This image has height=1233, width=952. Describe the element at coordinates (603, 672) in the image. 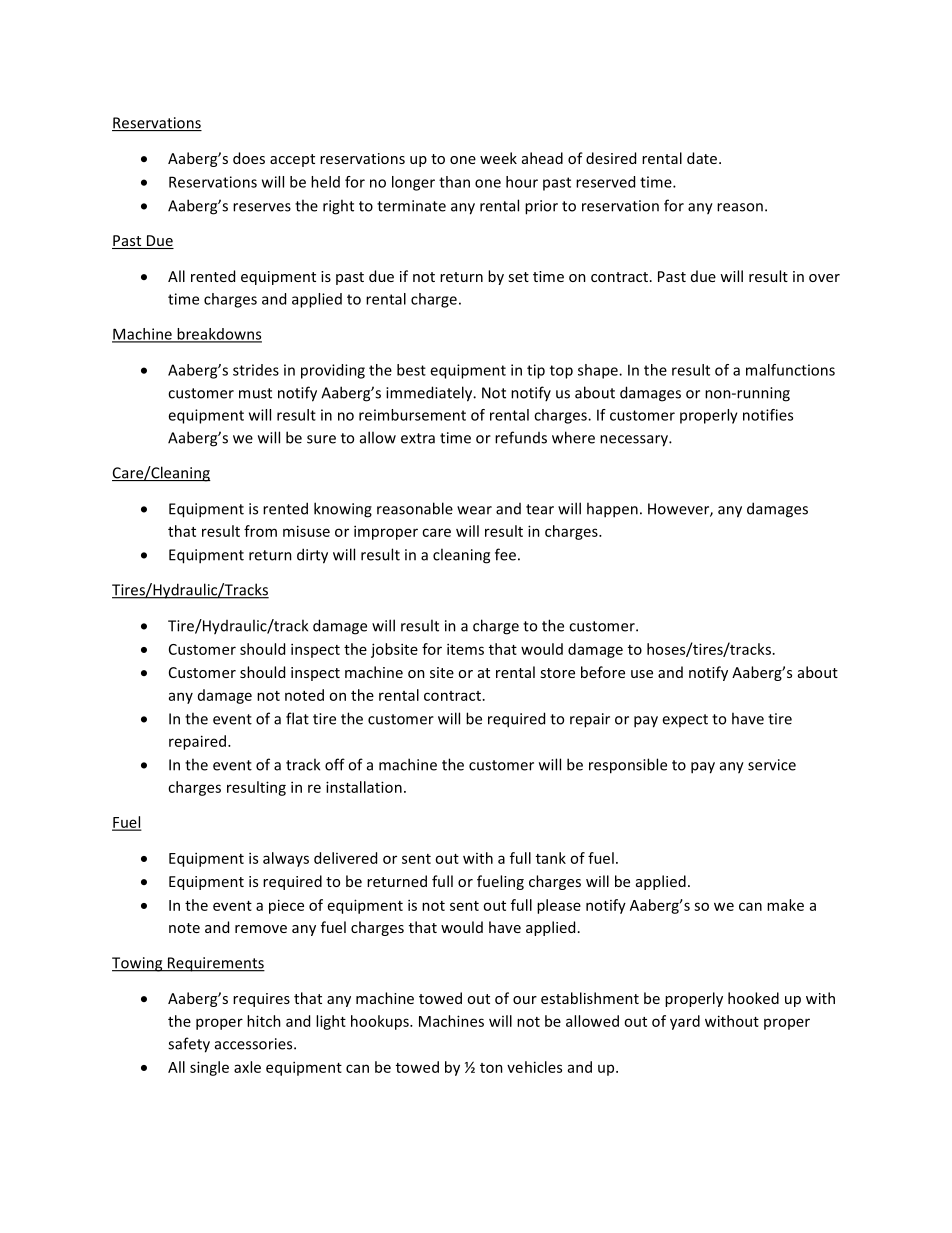

I see `before` at that location.
